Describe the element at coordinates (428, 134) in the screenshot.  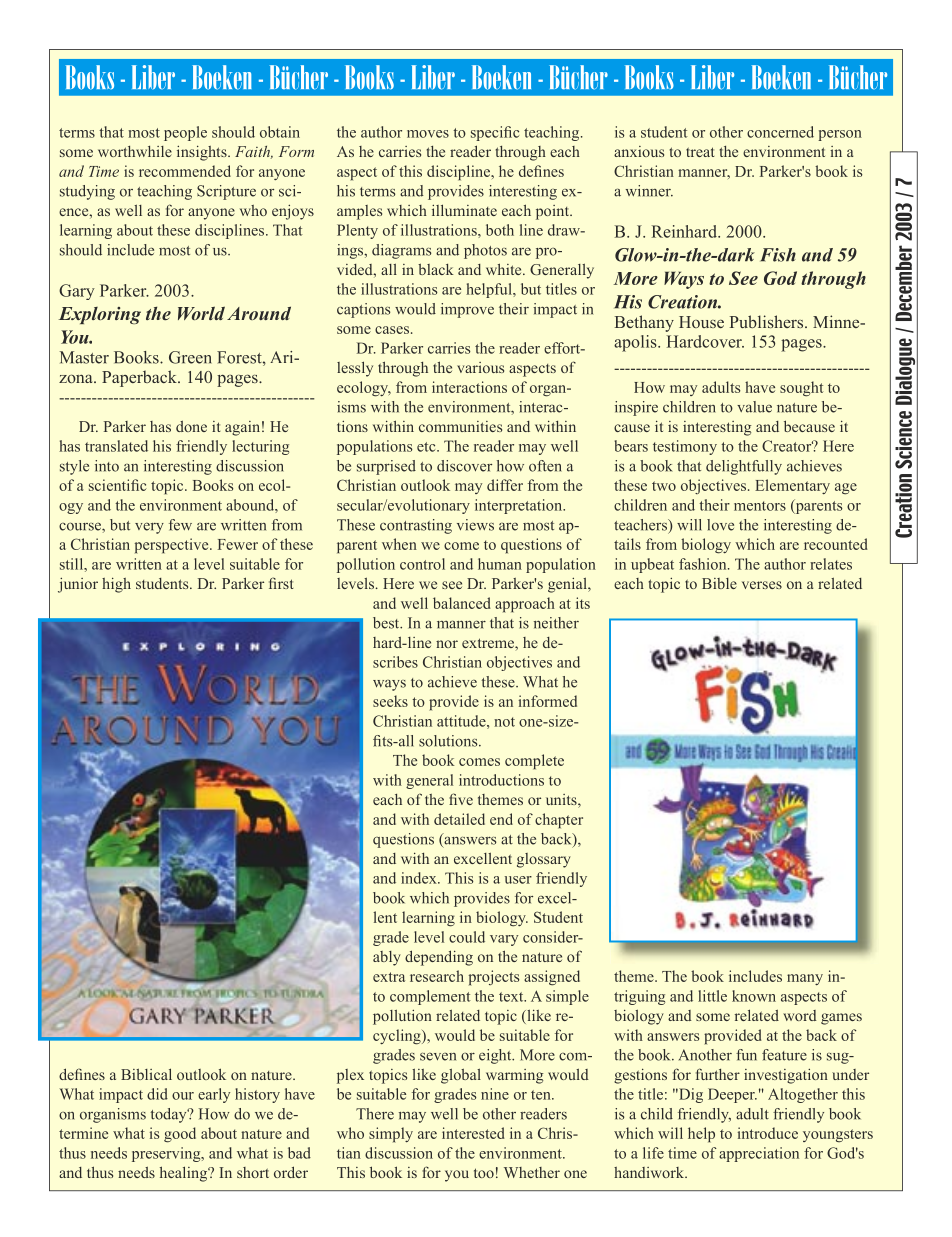
I see `moves` at that location.
